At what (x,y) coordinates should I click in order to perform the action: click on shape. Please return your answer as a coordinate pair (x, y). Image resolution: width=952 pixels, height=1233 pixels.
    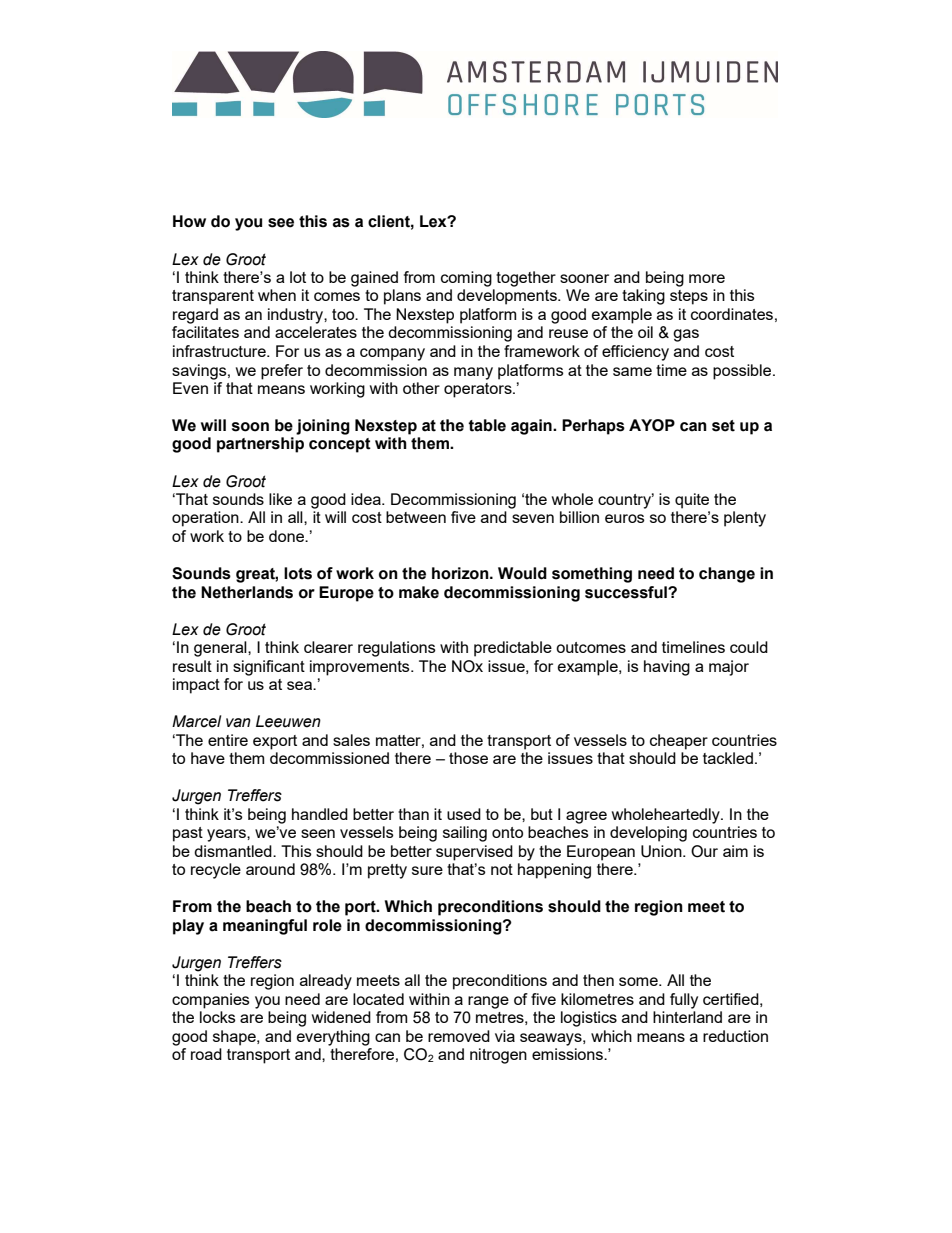
    Looking at the image, I should click on (235, 1038).
